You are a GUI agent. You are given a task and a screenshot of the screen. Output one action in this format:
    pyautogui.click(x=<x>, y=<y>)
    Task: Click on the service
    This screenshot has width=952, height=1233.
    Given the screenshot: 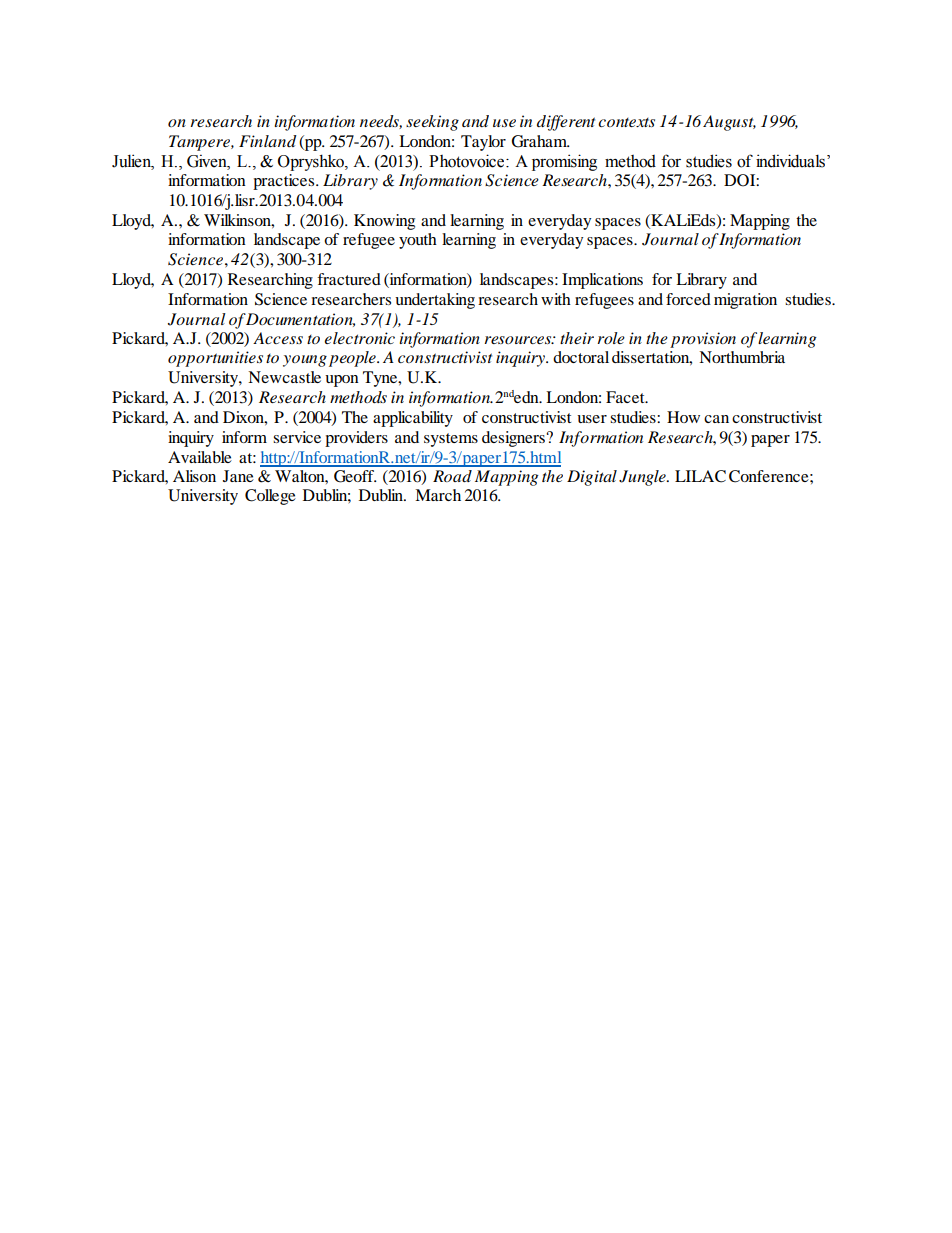 What is the action you would take?
    pyautogui.click(x=297, y=437)
